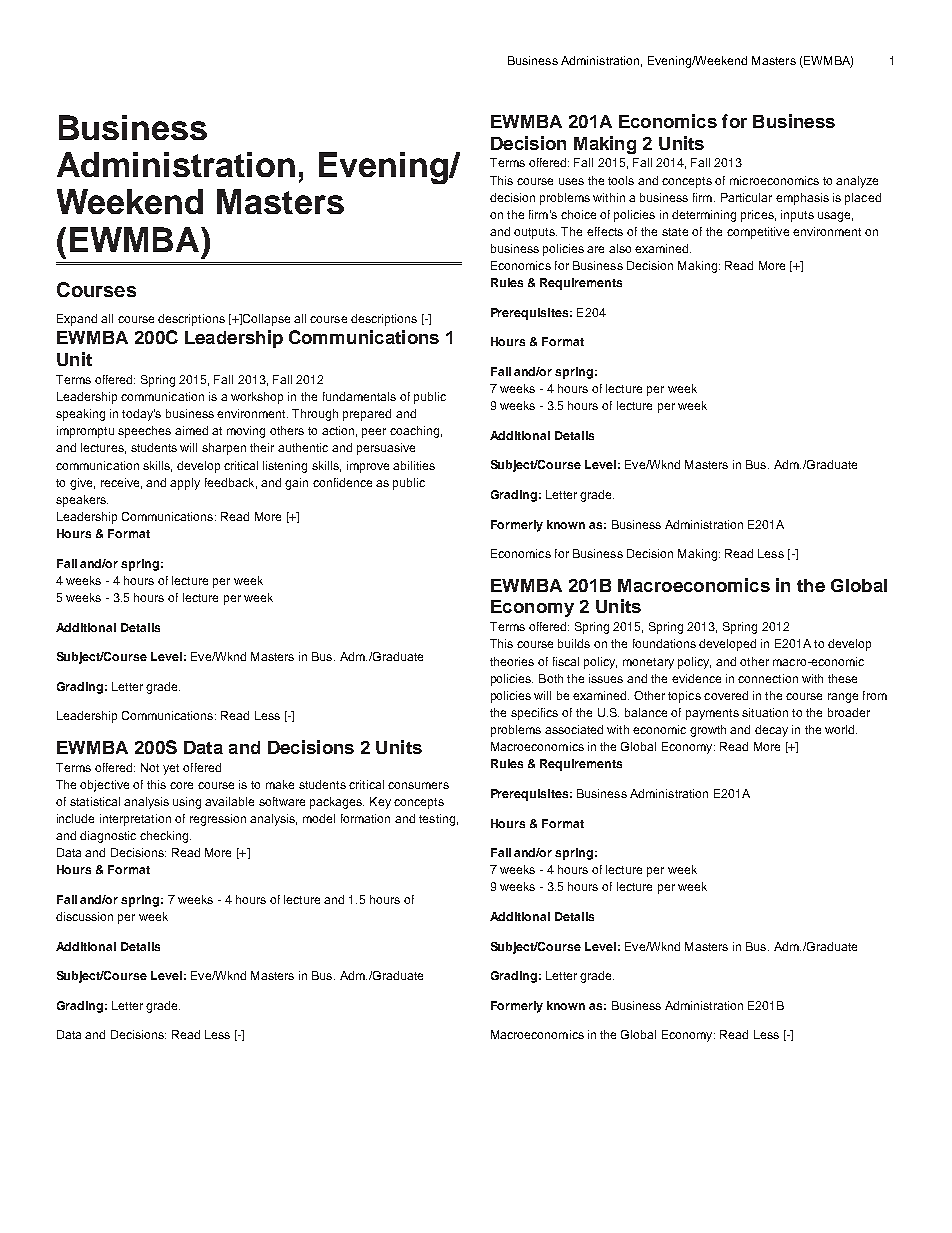 Image resolution: width=952 pixels, height=1233 pixels. Describe the element at coordinates (82, 501) in the page. I see `speakers` at that location.
